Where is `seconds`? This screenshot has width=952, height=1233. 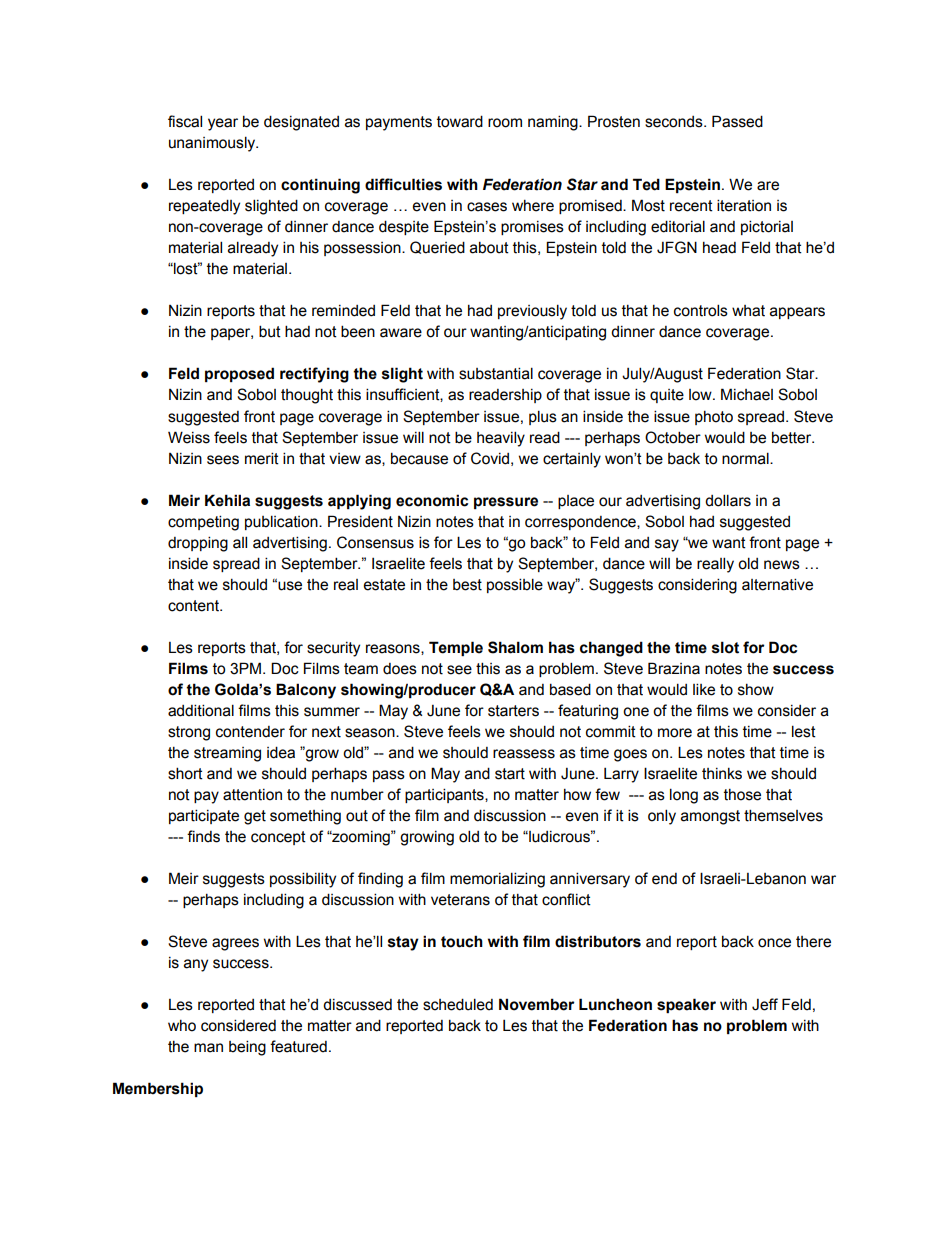
seconds is located at coordinates (675, 122).
